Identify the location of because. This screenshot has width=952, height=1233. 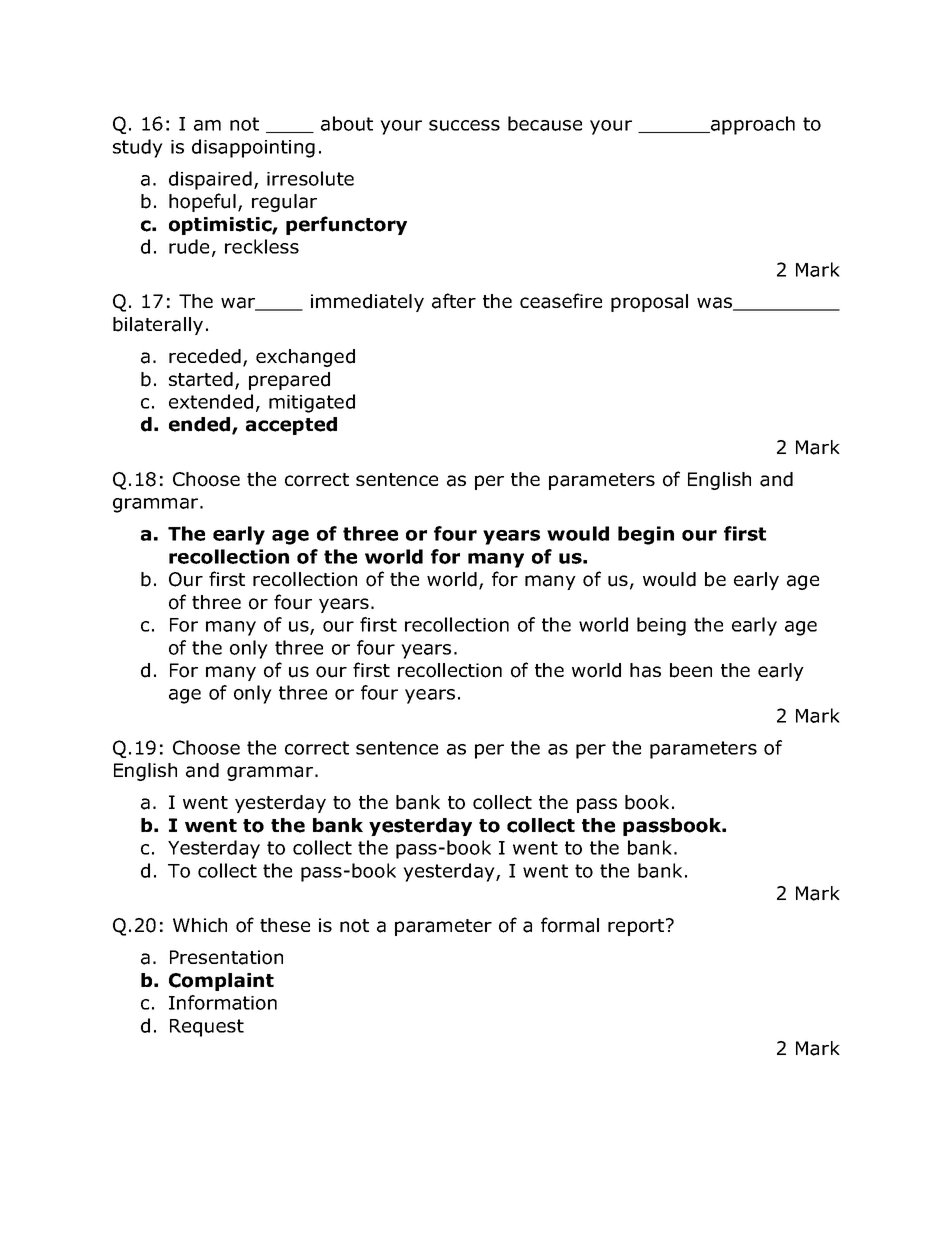
(545, 123).
